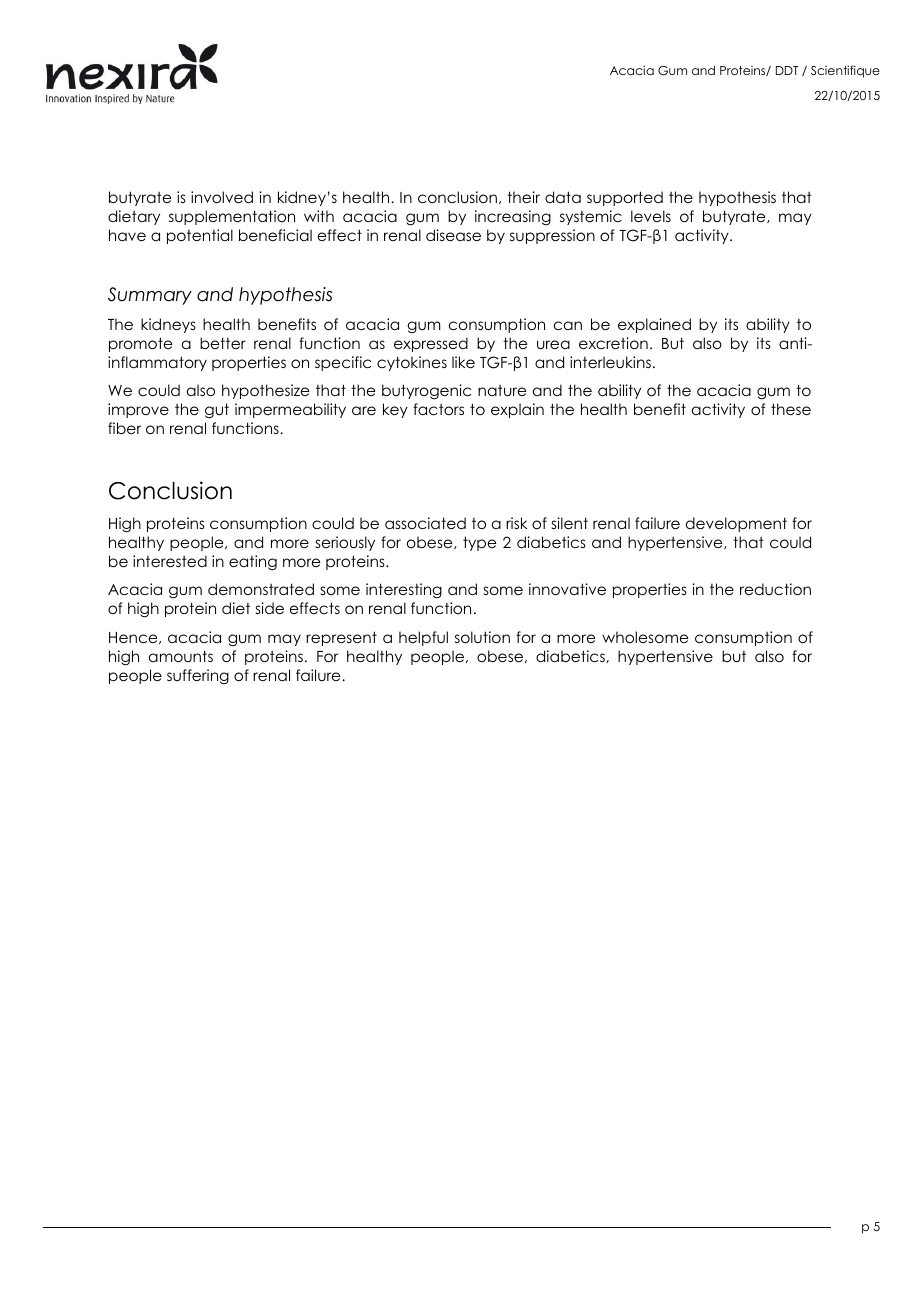 Image resolution: width=924 pixels, height=1308 pixels. What do you see at coordinates (482, 637) in the page?
I see `solution` at bounding box center [482, 637].
